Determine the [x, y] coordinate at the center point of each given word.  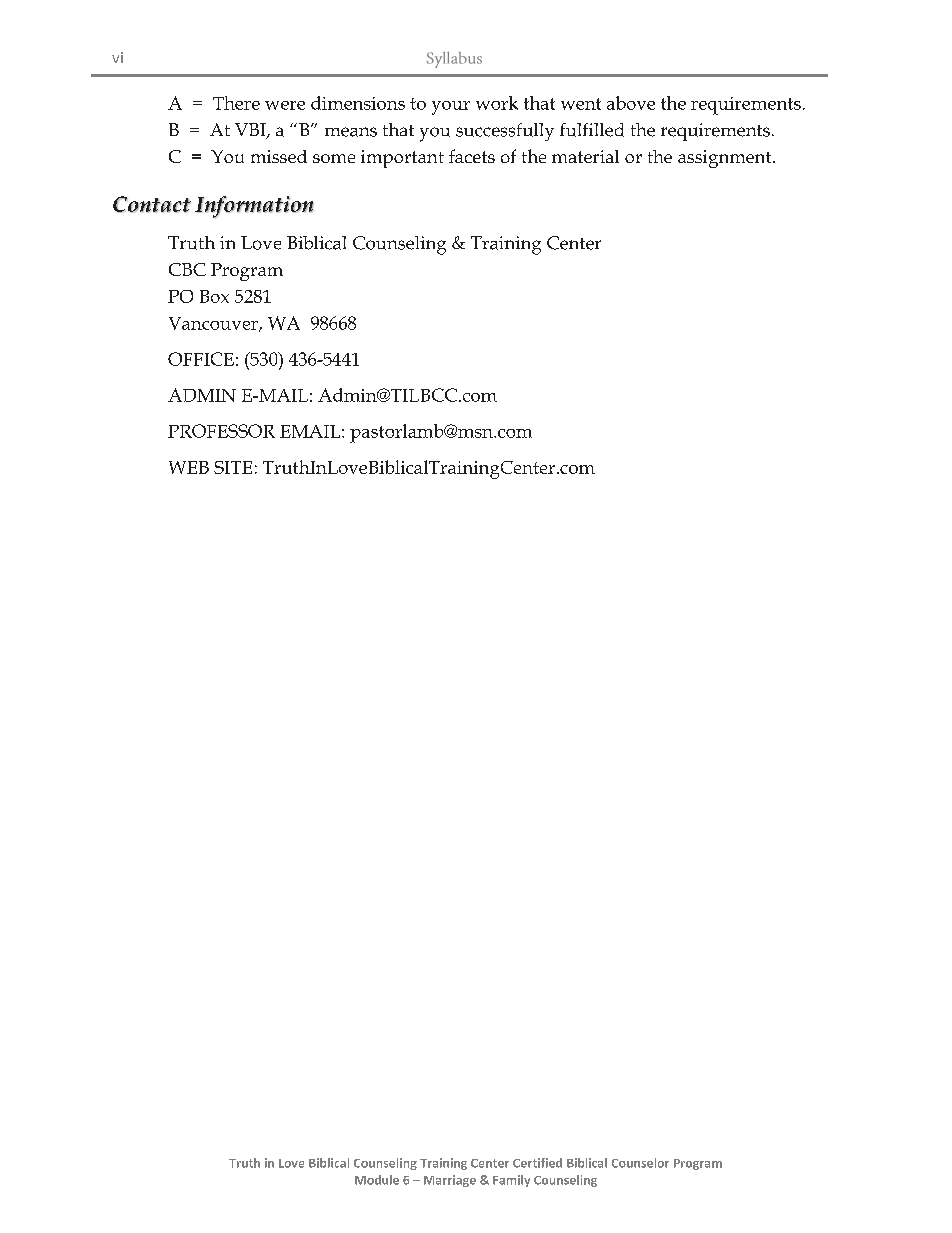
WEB [189, 467]
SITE [233, 467]
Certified [537, 1163]
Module [377, 1180]
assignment [726, 159]
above [631, 103]
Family [511, 1181]
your [451, 108]
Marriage [450, 1181]
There [236, 103]
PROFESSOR [221, 431]
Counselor [640, 1163]
